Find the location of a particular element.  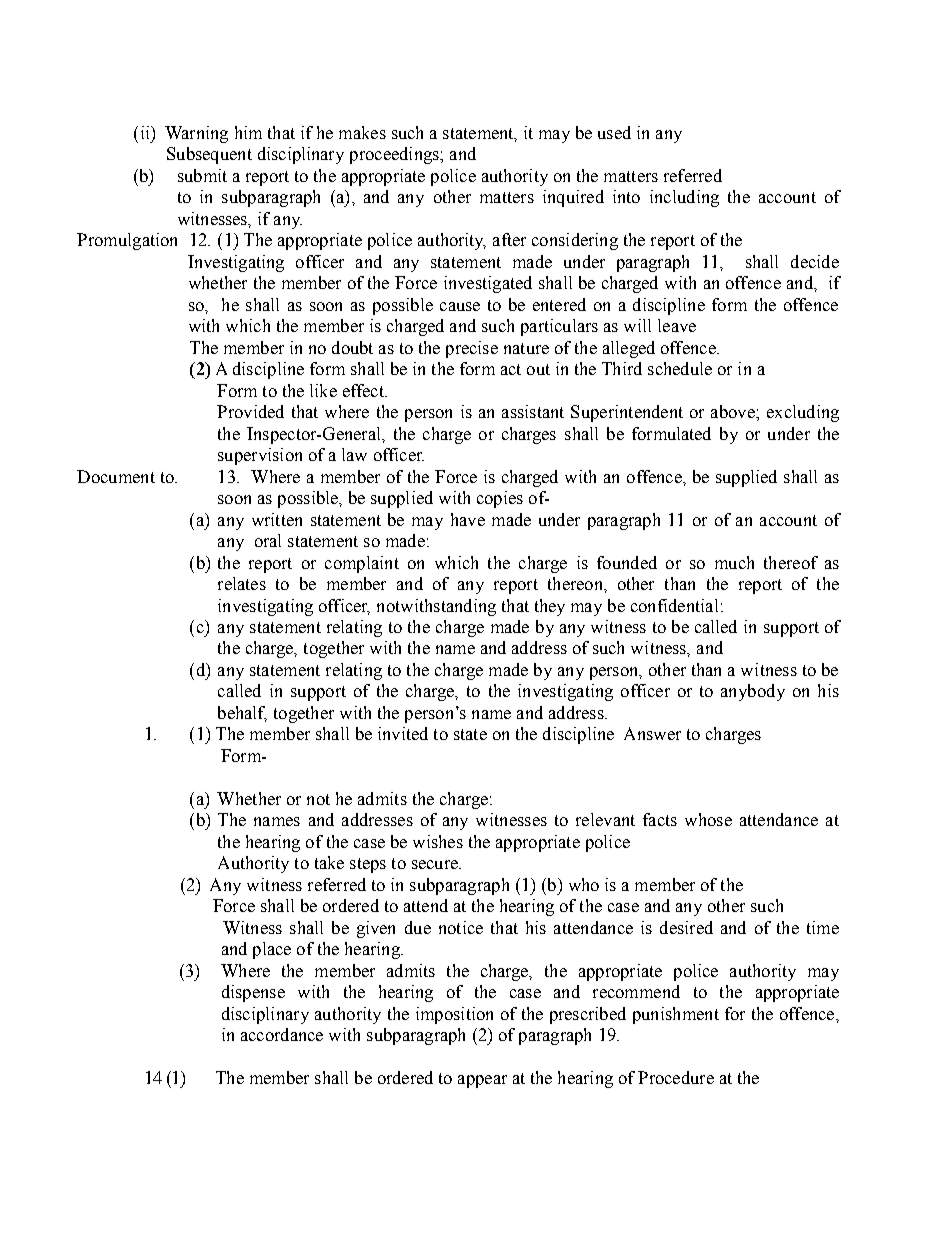

above is located at coordinates (734, 411).
